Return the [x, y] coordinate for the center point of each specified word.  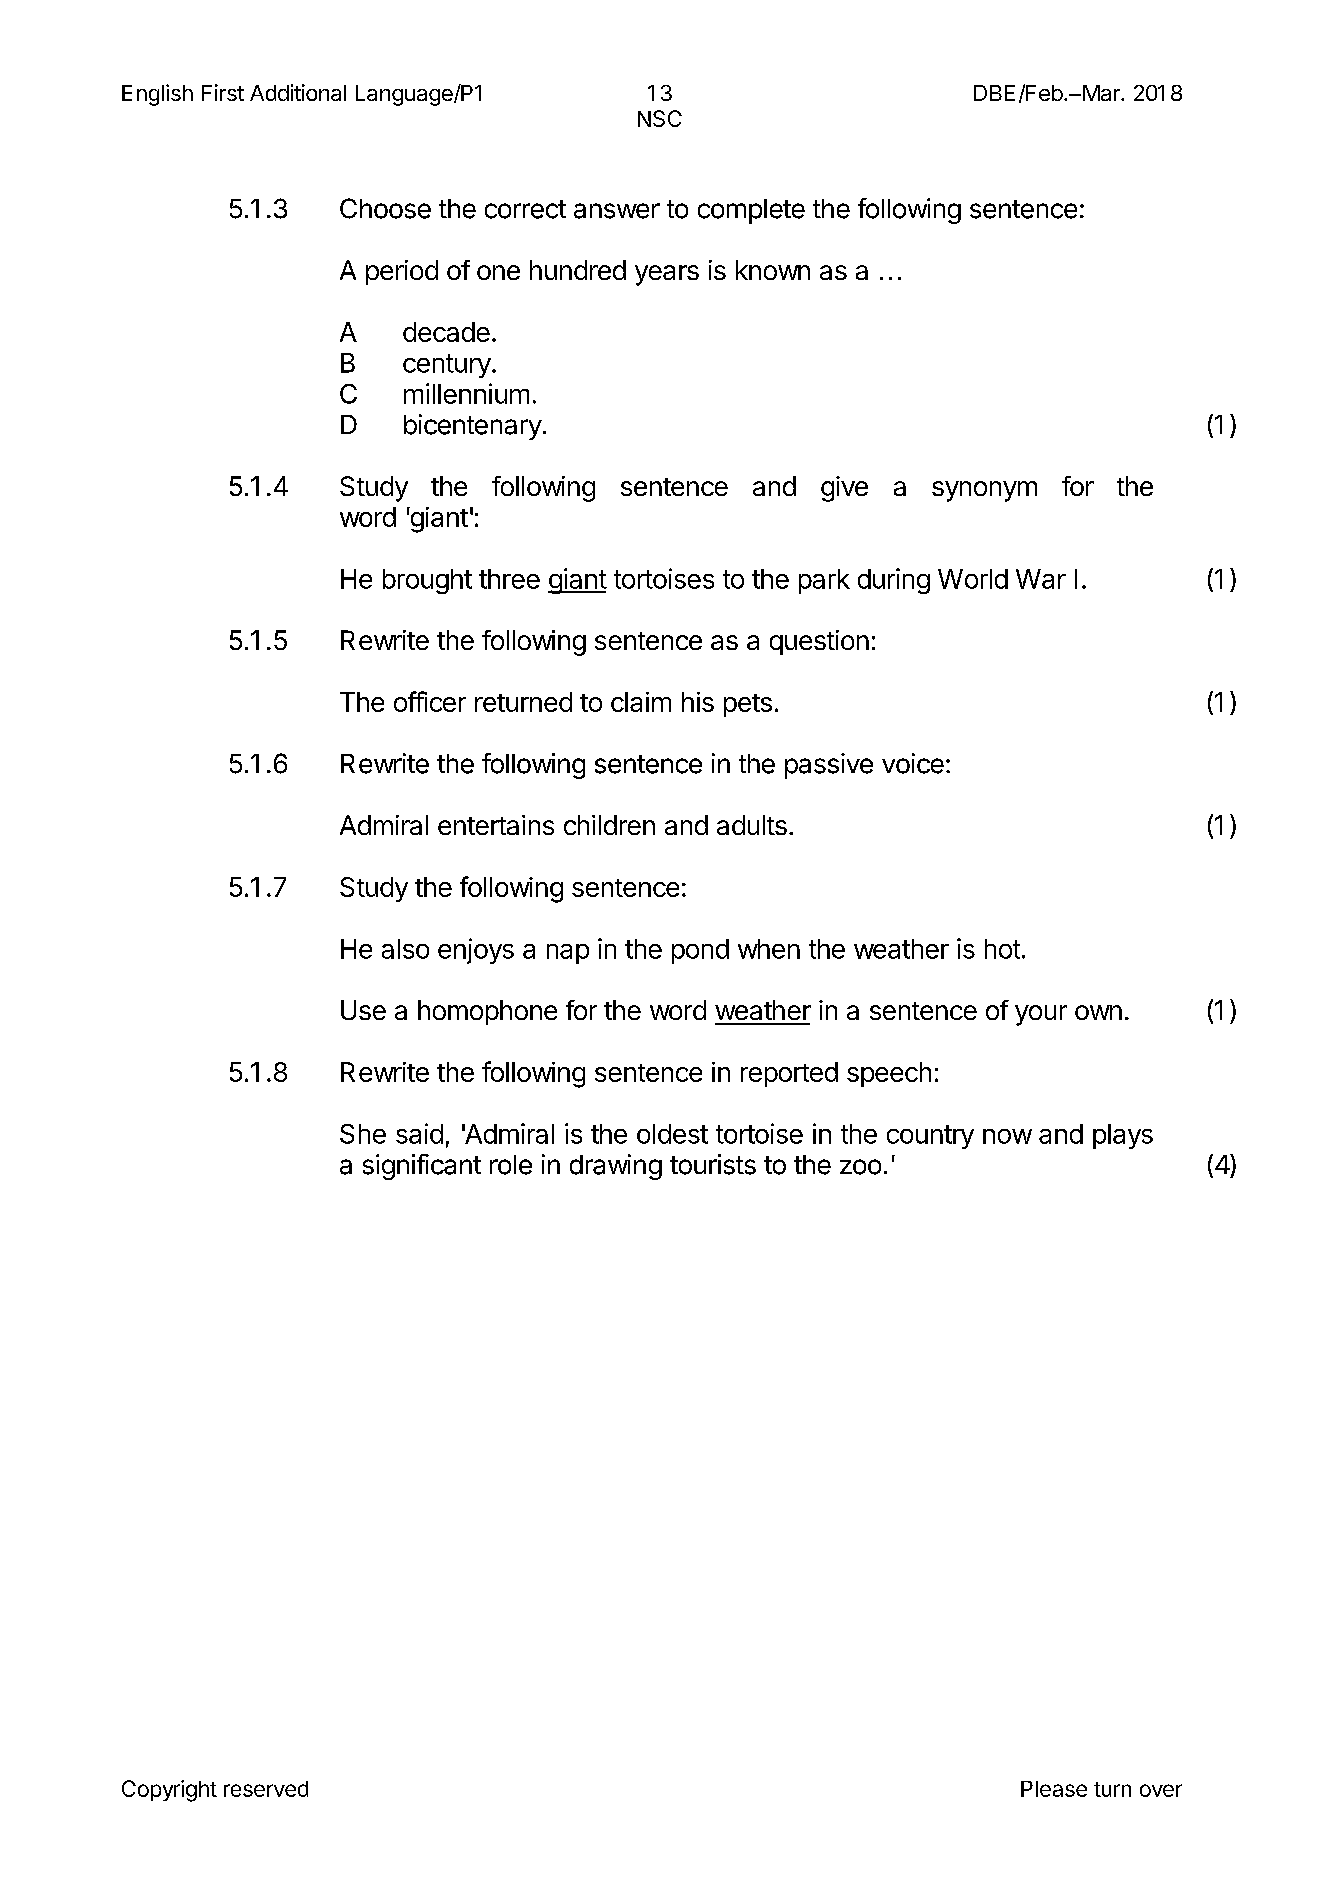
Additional [298, 92]
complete [751, 211]
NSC [660, 118]
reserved [266, 1789]
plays [1123, 1136]
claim [641, 702]
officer [430, 701]
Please [1054, 1789]
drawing [616, 1167]
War [1041, 579]
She [363, 1134]
